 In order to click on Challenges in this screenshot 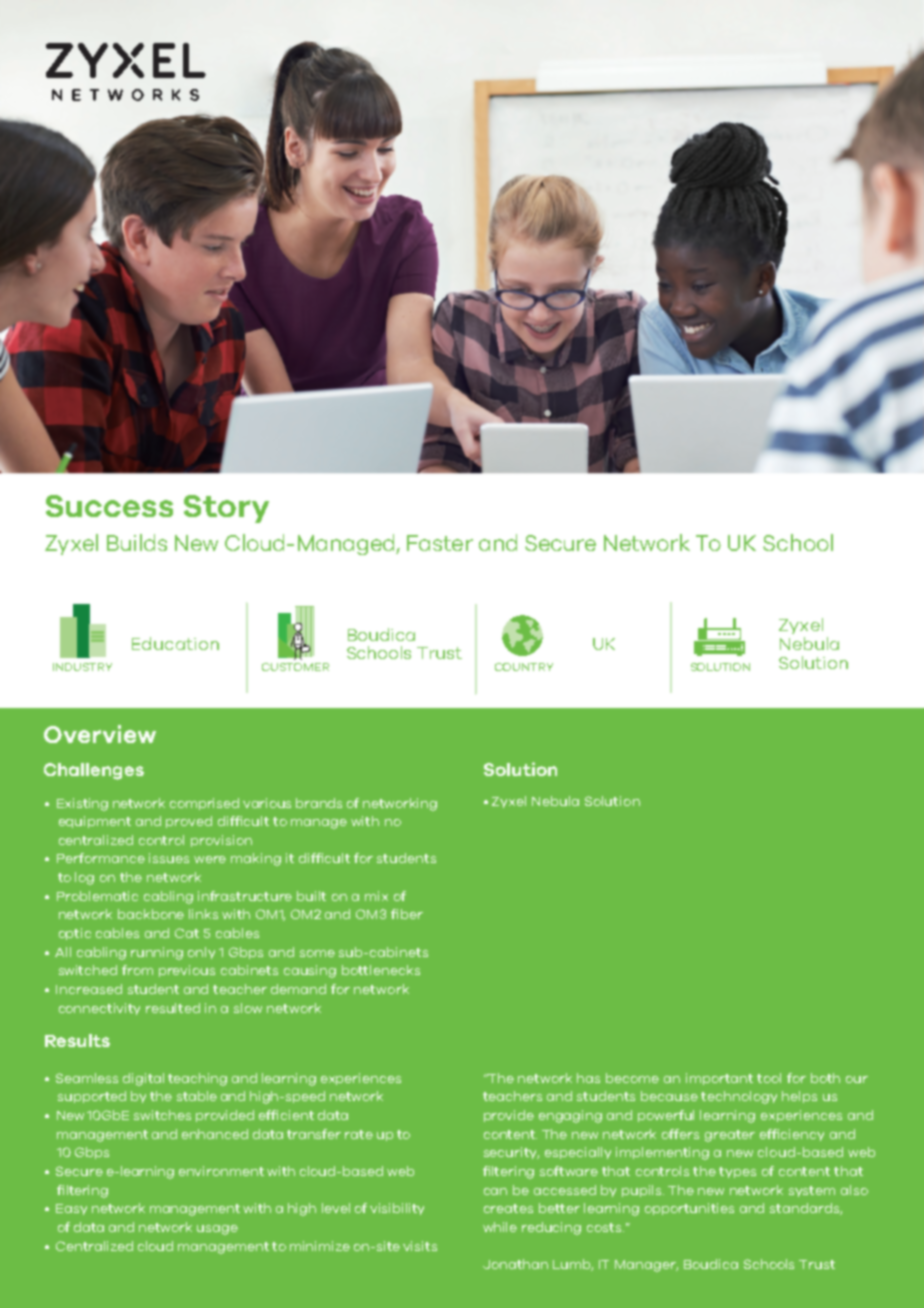, I will do `click(94, 771)`.
